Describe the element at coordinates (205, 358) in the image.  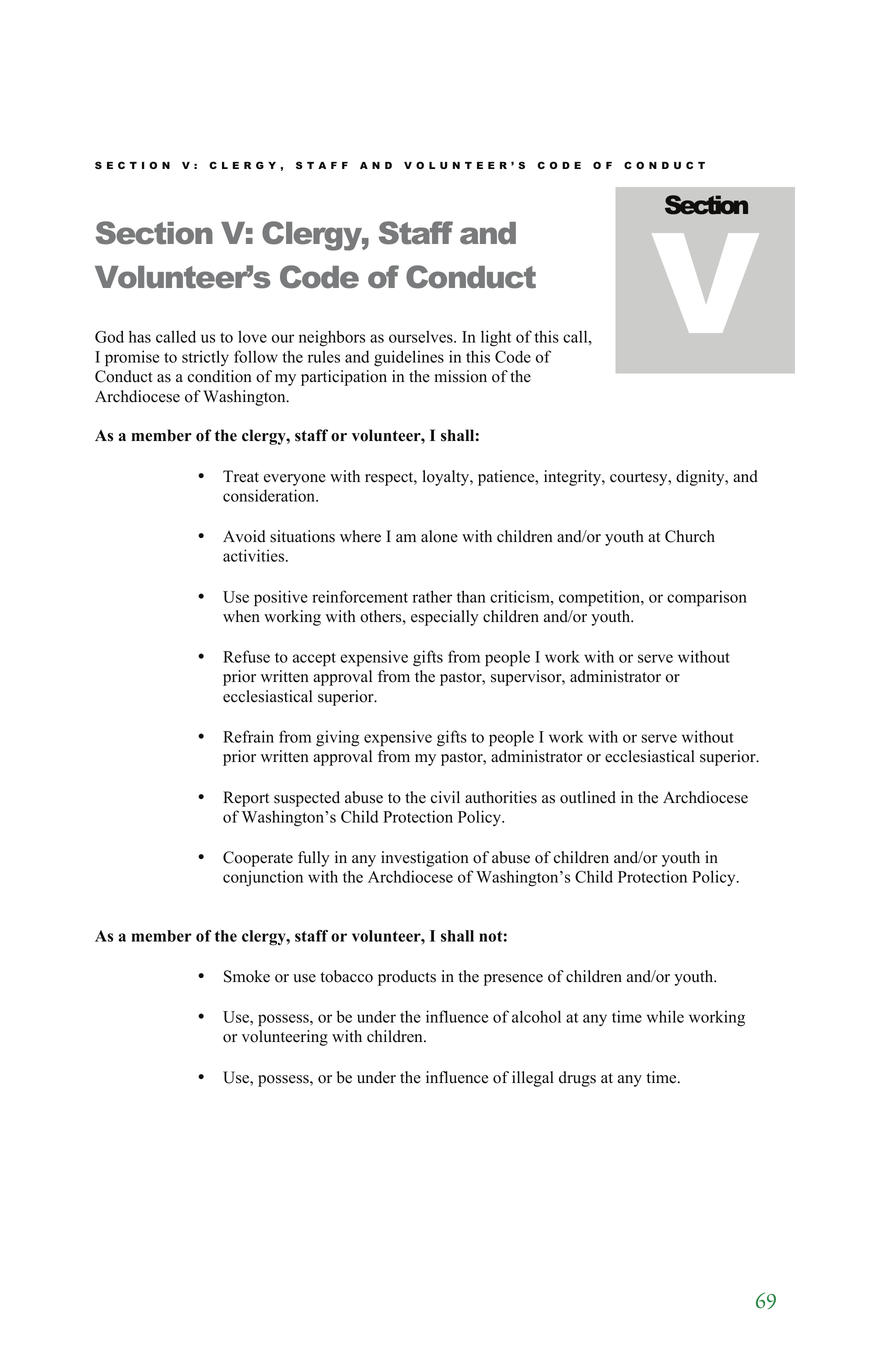
I see `strictly` at that location.
